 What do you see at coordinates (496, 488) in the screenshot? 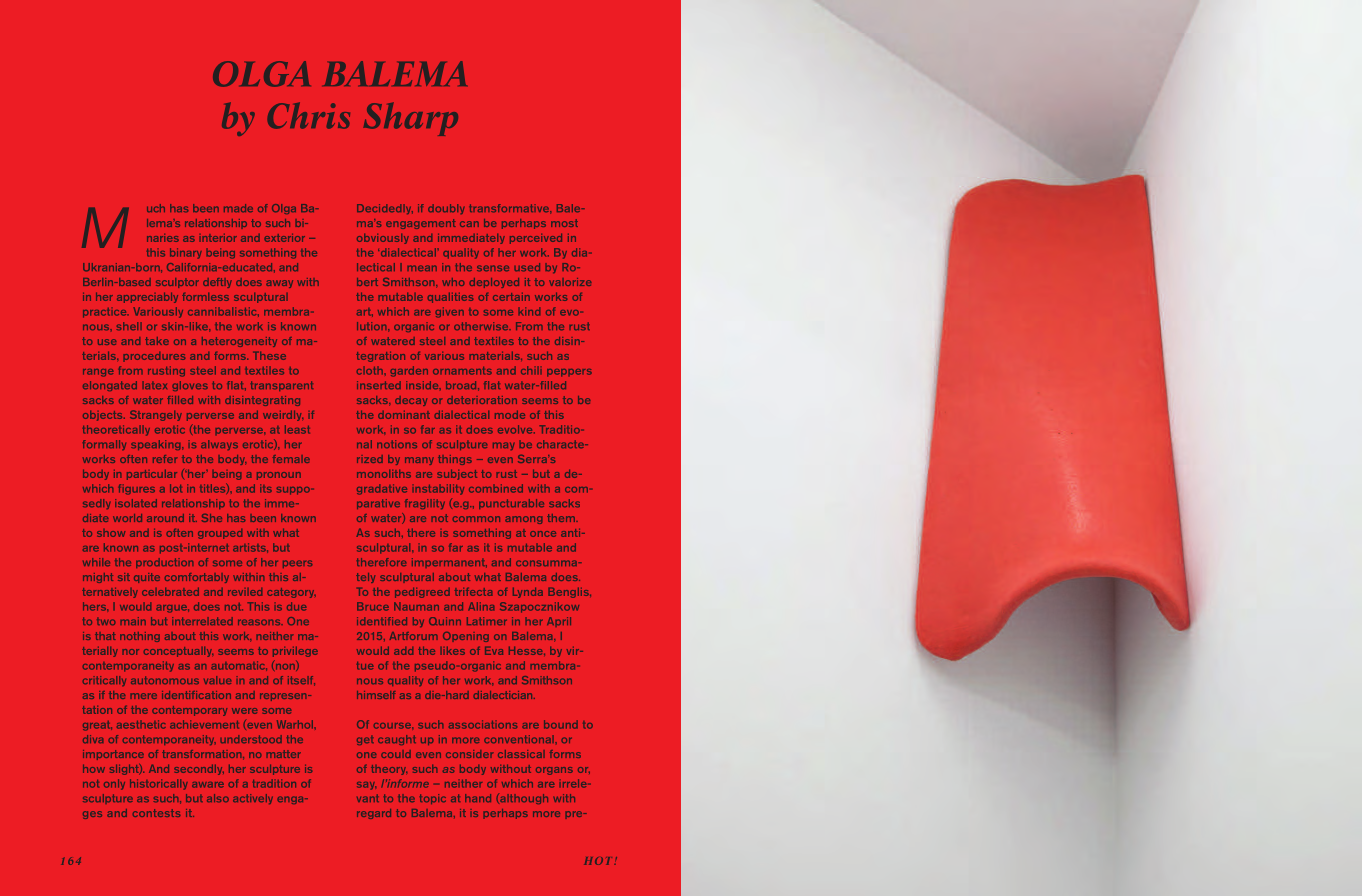
I see `combined` at bounding box center [496, 488].
